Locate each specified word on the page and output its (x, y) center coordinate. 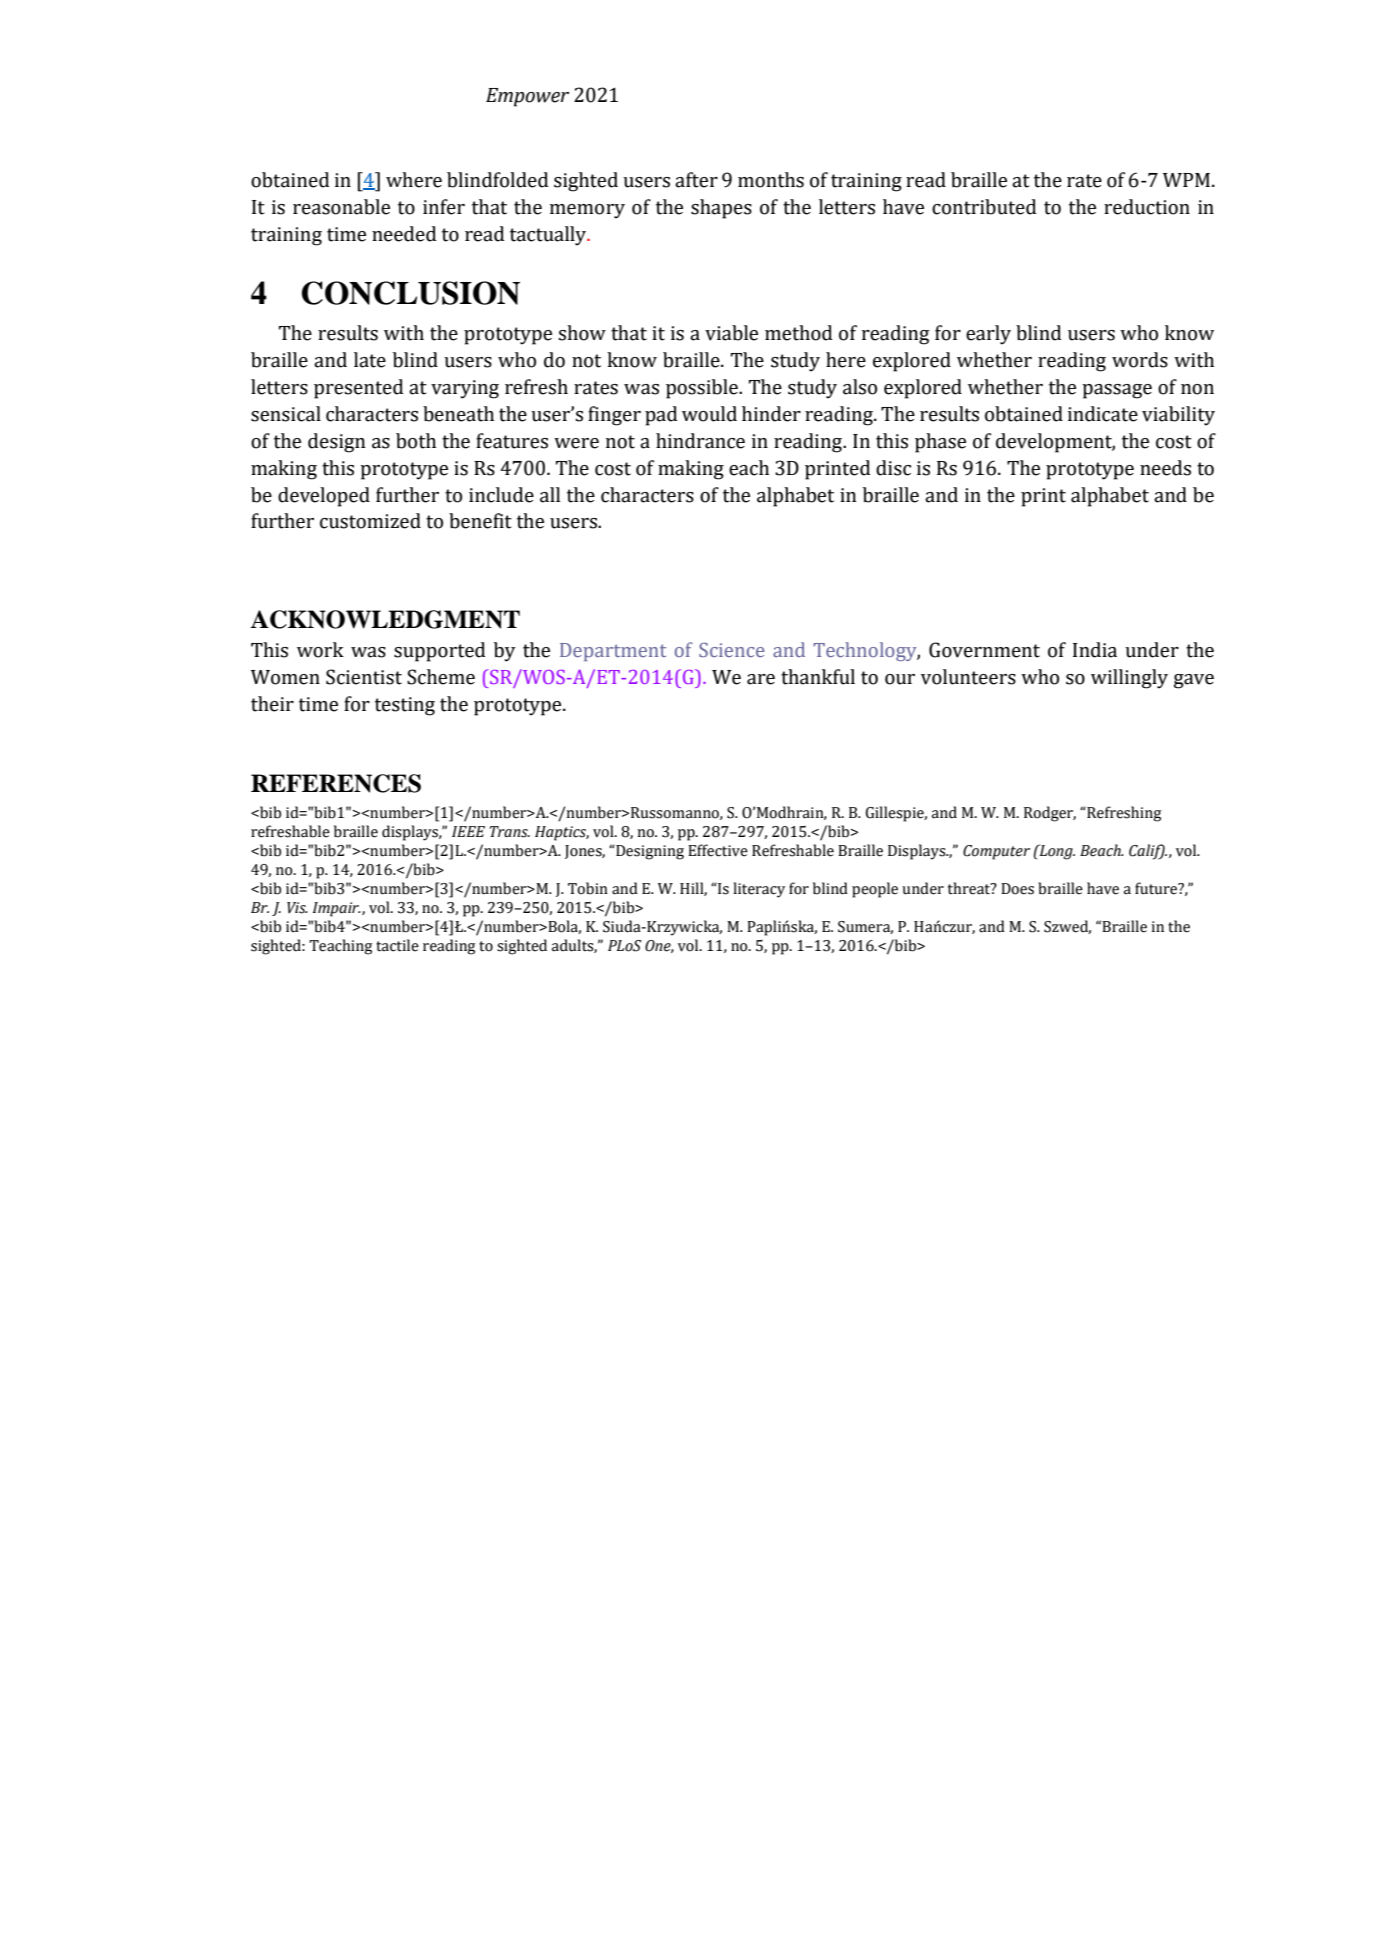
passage (1117, 391)
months (771, 180)
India (1095, 650)
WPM (1186, 180)
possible (703, 389)
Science (732, 649)
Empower (527, 97)
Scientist (364, 677)
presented (358, 389)
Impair (337, 909)
